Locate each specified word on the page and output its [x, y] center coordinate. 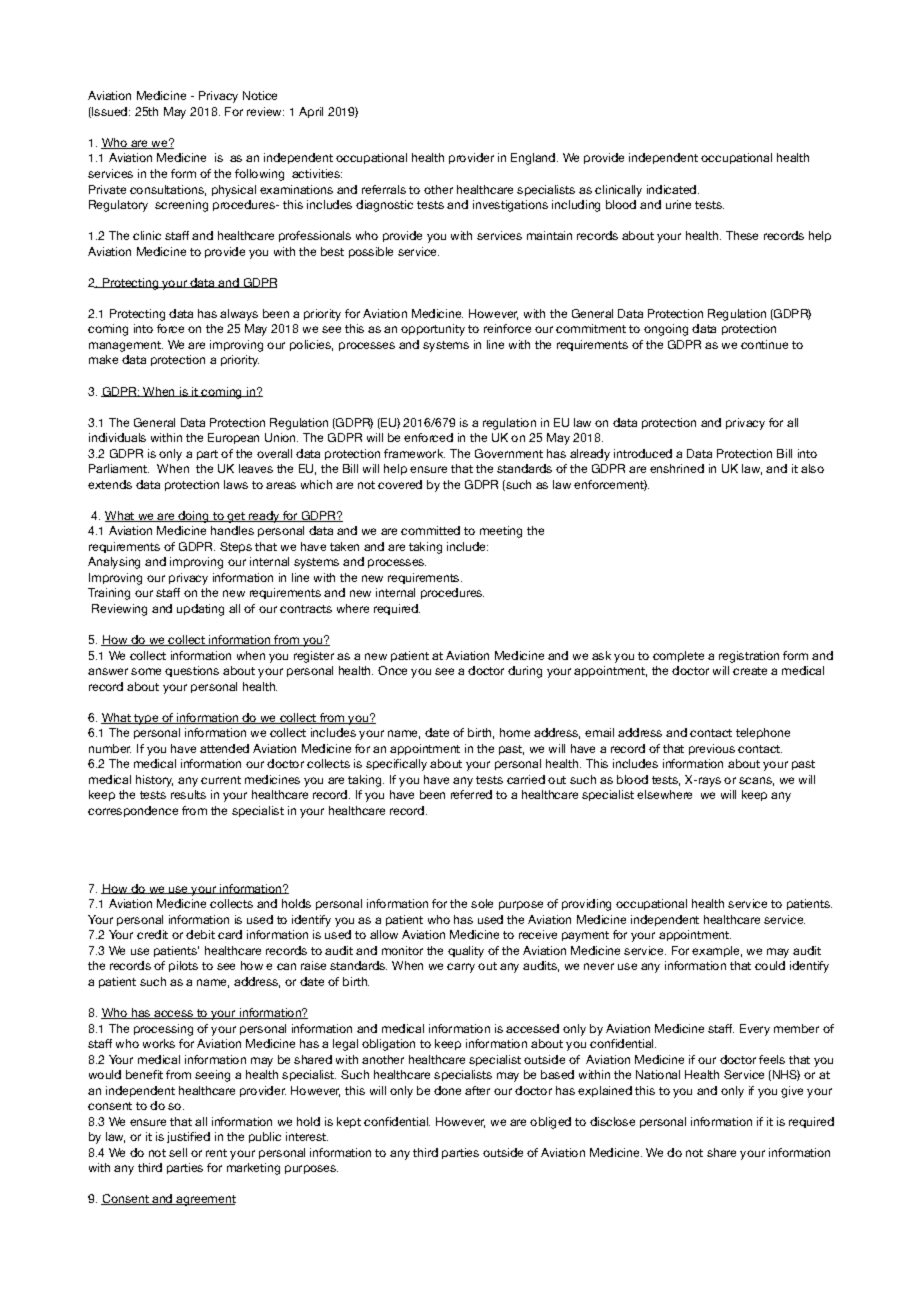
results [188, 794]
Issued [110, 112]
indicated [673, 189]
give [792, 1092]
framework [414, 453]
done [447, 1090]
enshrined [677, 468]
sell [178, 1152]
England [534, 159]
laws [236, 484]
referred [471, 794]
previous [712, 749]
